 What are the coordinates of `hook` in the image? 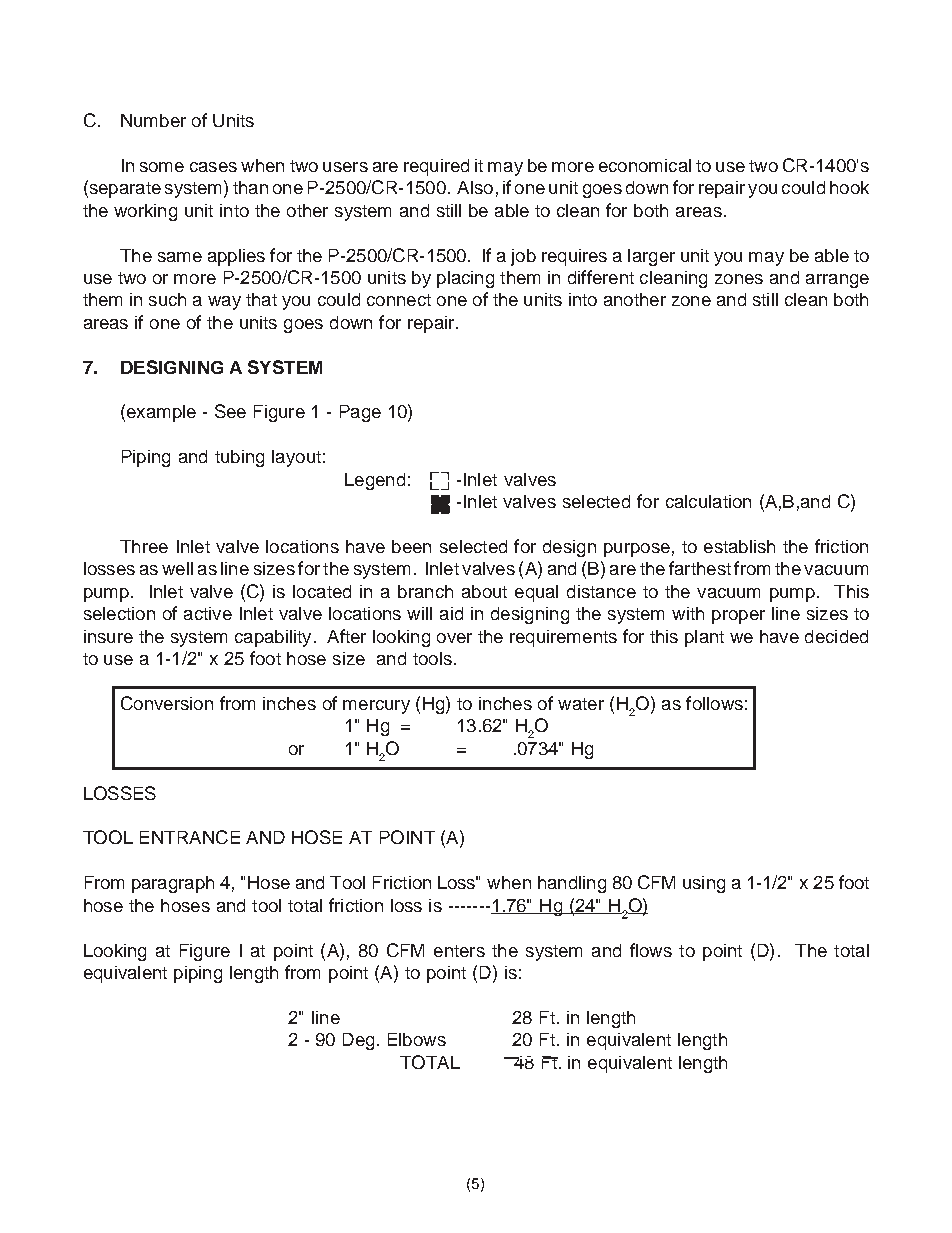 It's located at (849, 187).
